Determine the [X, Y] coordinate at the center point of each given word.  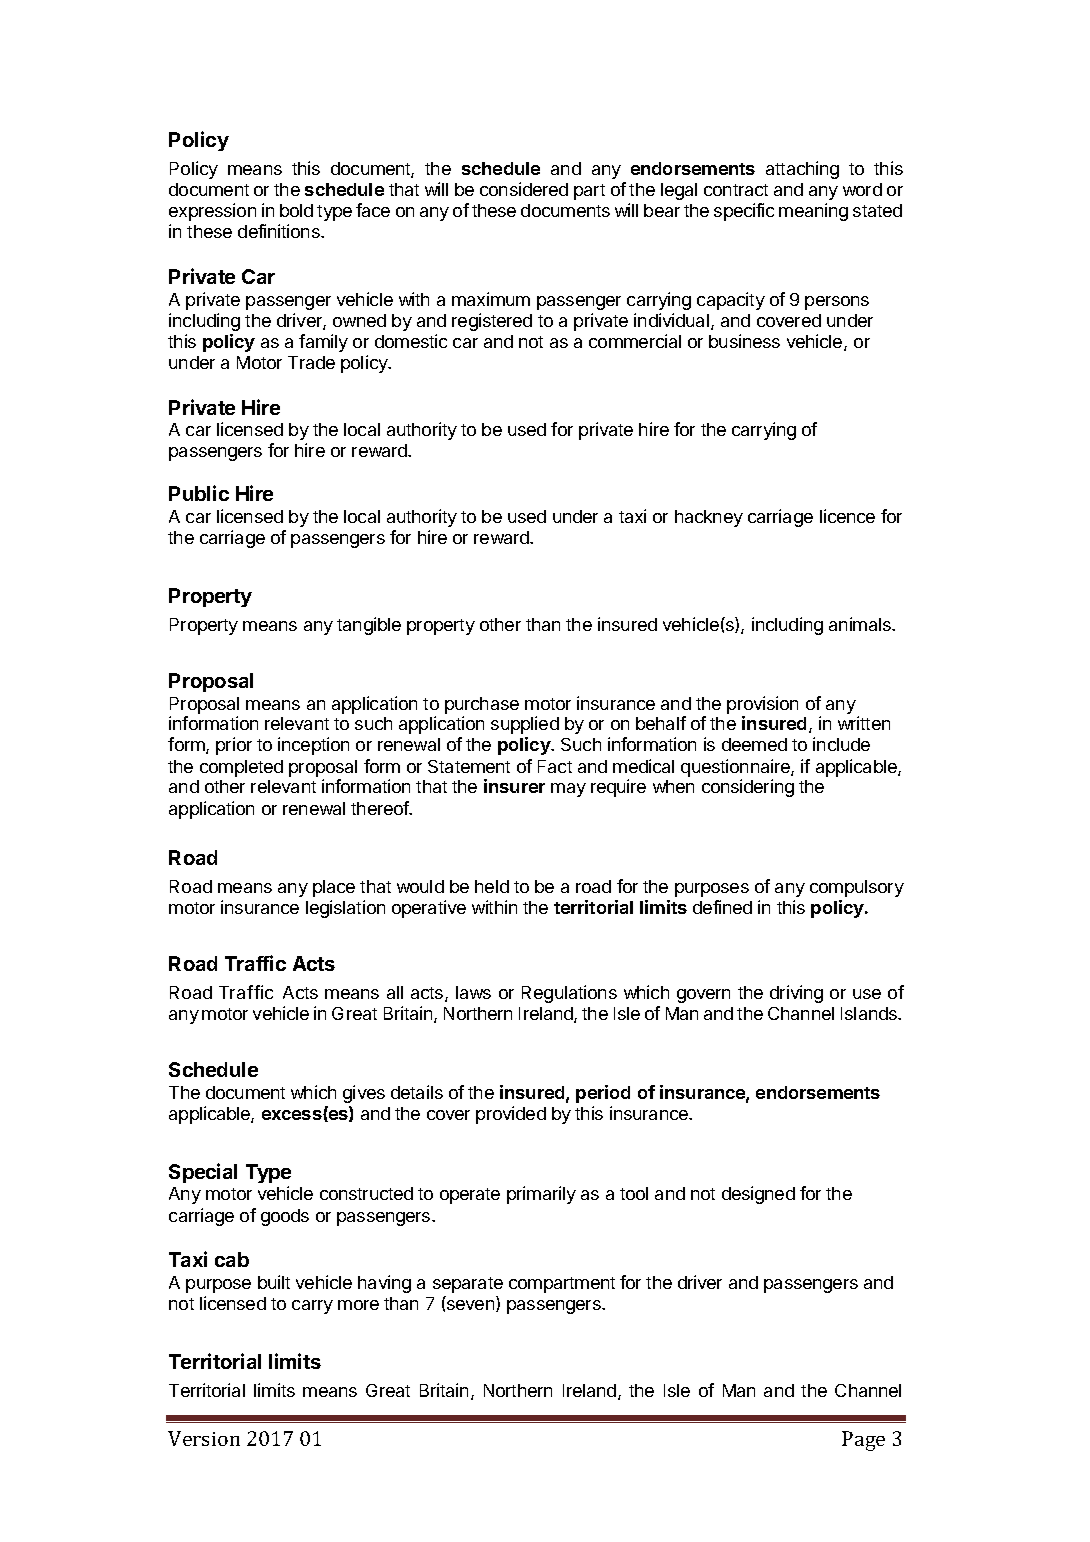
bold [296, 210]
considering [748, 788]
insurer [514, 786]
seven [472, 1306]
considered [524, 189]
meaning [813, 212]
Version [204, 1438]
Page [863, 1441]
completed [241, 768]
